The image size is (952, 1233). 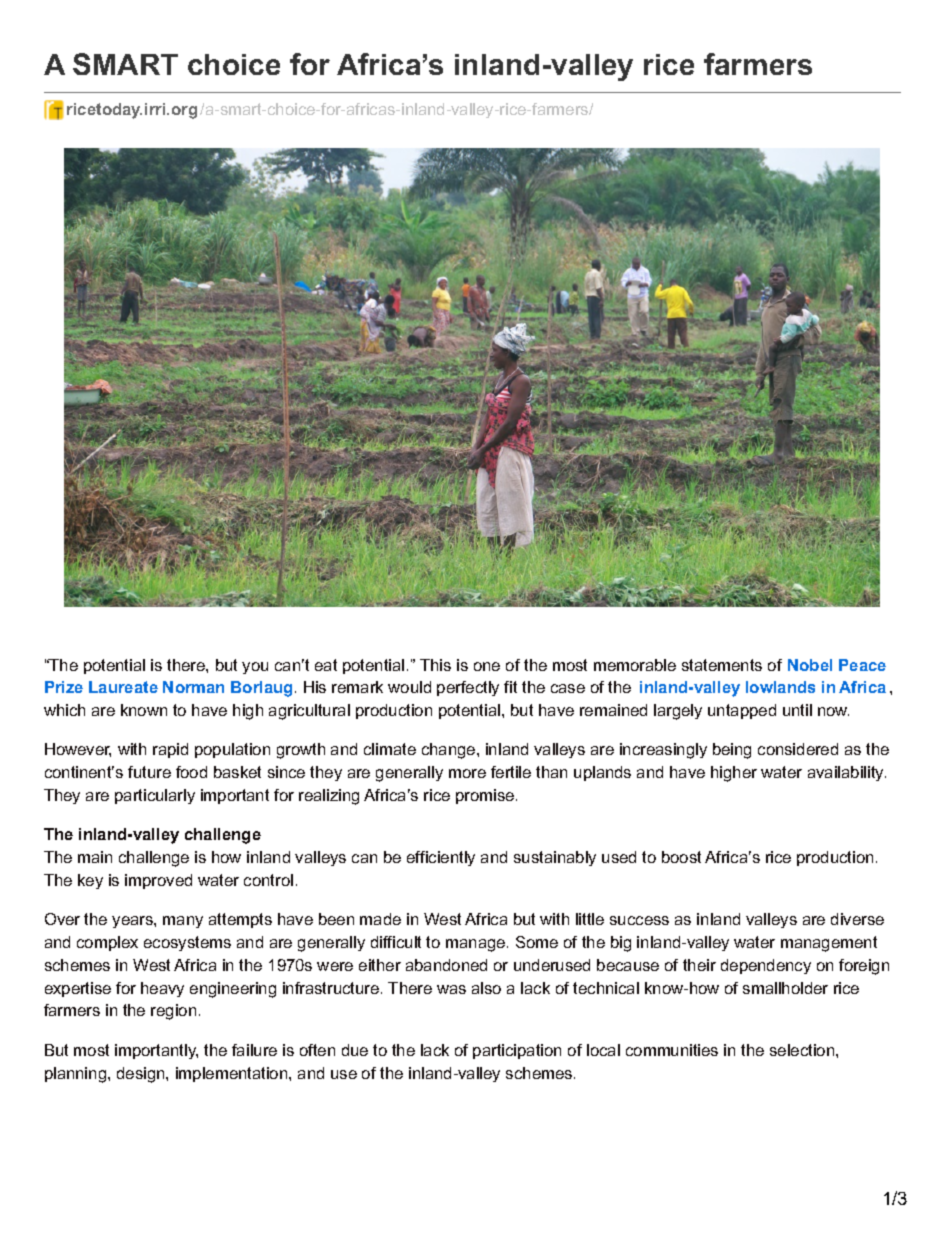 What do you see at coordinates (446, 965) in the screenshot?
I see `abandoned` at bounding box center [446, 965].
